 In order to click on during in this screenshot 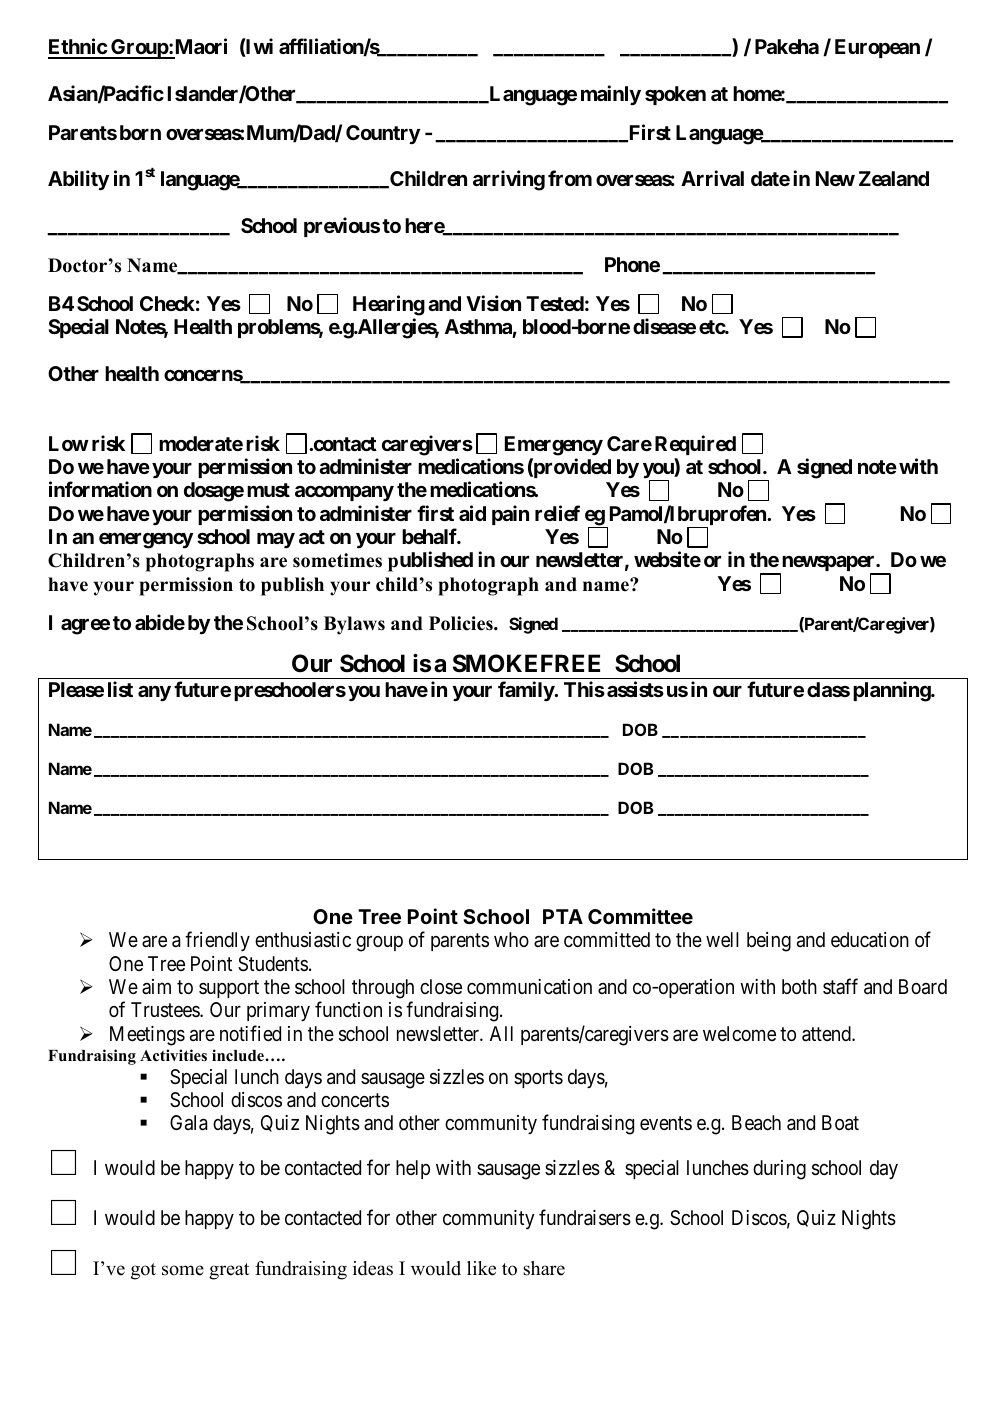, I will do `click(779, 1170)`.
